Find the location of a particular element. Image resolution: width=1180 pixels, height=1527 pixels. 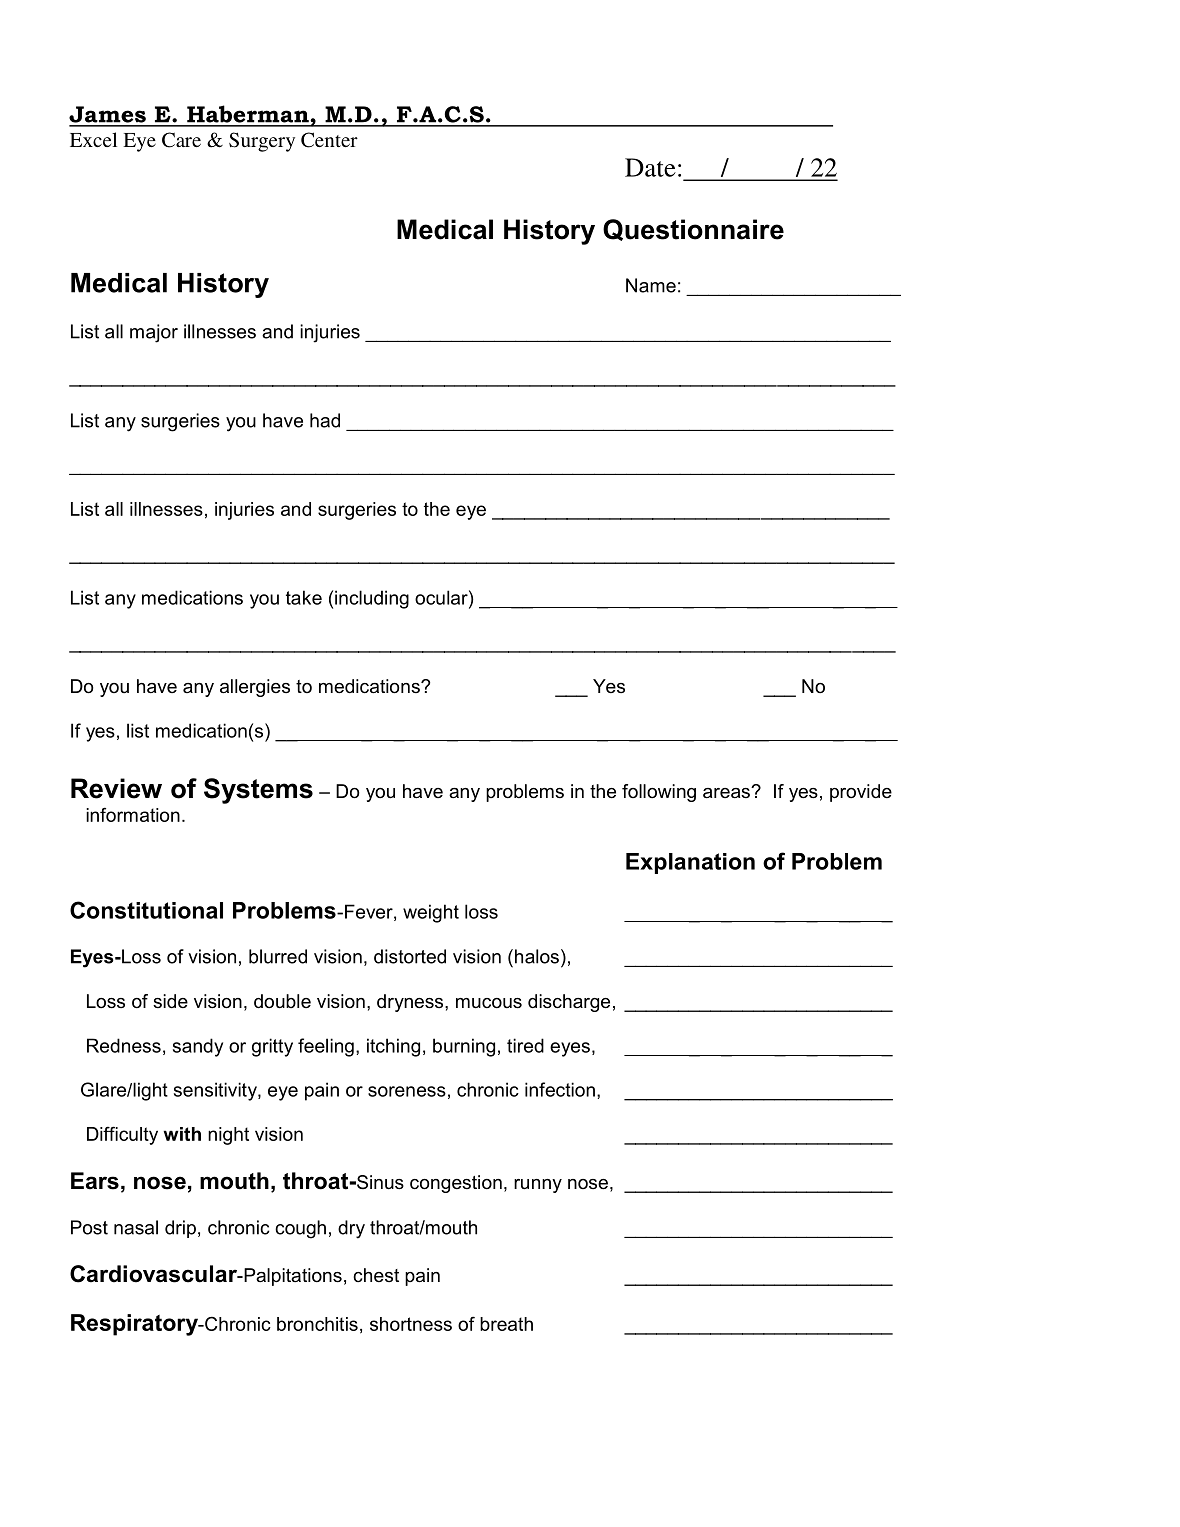

Care is located at coordinates (181, 140).
